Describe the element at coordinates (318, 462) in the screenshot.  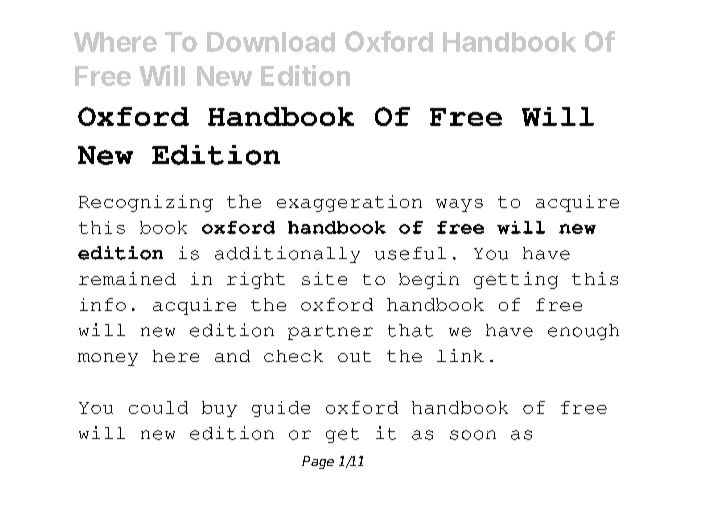
I see `Page` at that location.
